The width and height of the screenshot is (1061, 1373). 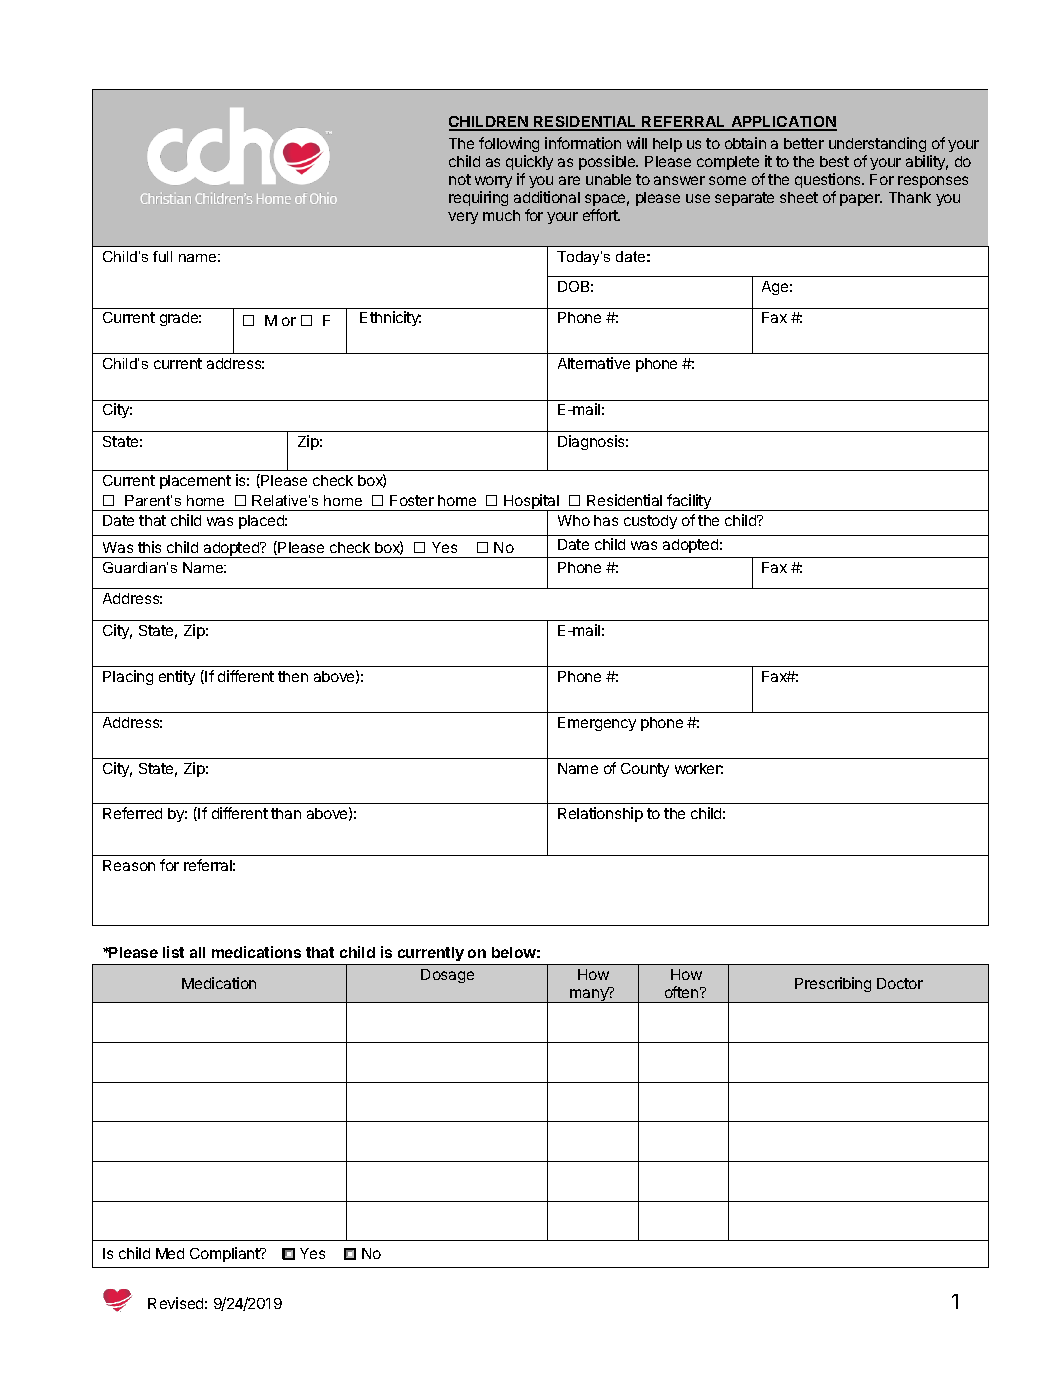 I want to click on Emergency, so click(x=597, y=724).
